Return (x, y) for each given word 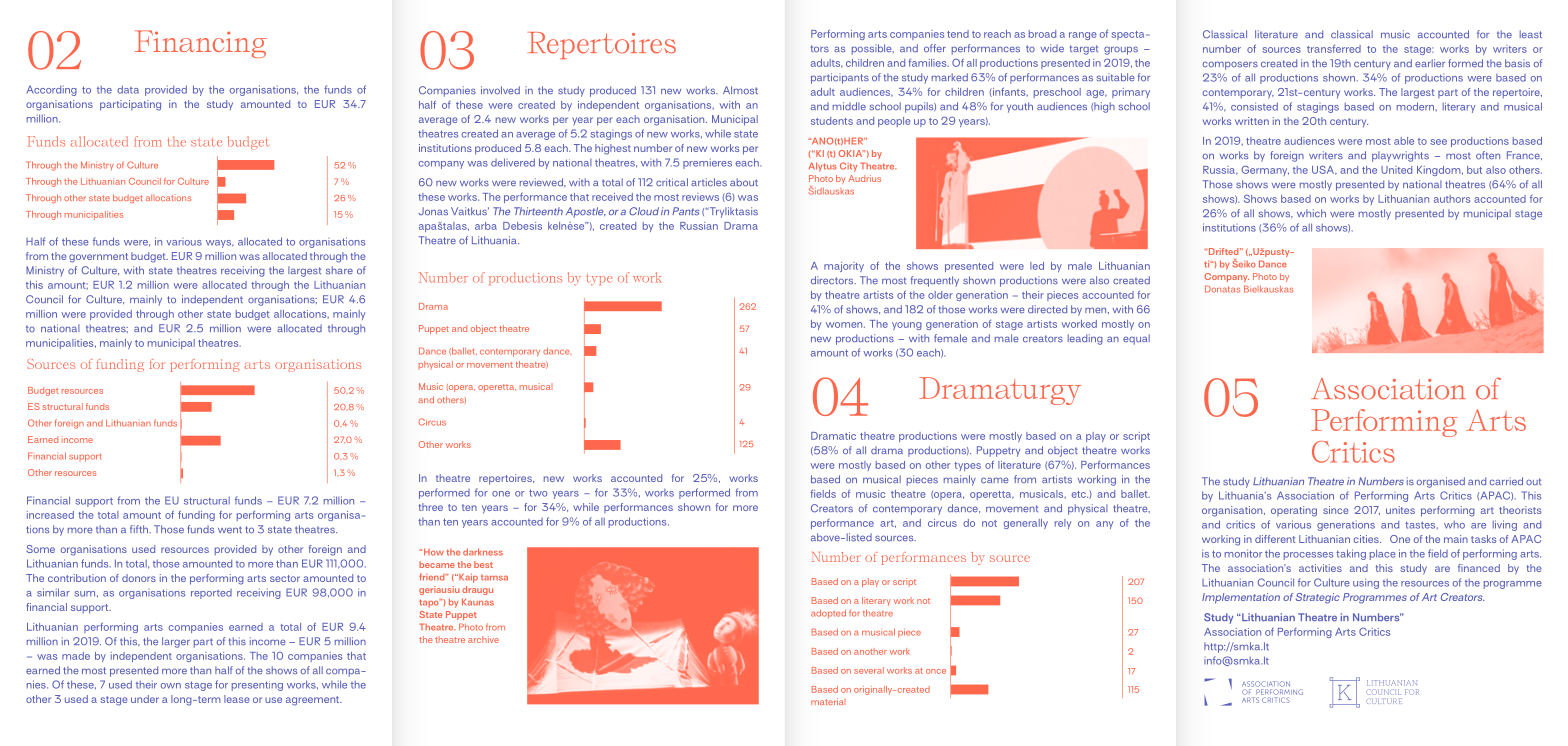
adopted (828, 614)
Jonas (433, 211)
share (339, 270)
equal (1136, 339)
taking (1351, 554)
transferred (1334, 49)
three (431, 507)
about (744, 182)
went (230, 530)
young (907, 326)
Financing (201, 44)
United (1396, 170)
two (538, 493)
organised (1441, 482)
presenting (257, 686)
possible (873, 49)
